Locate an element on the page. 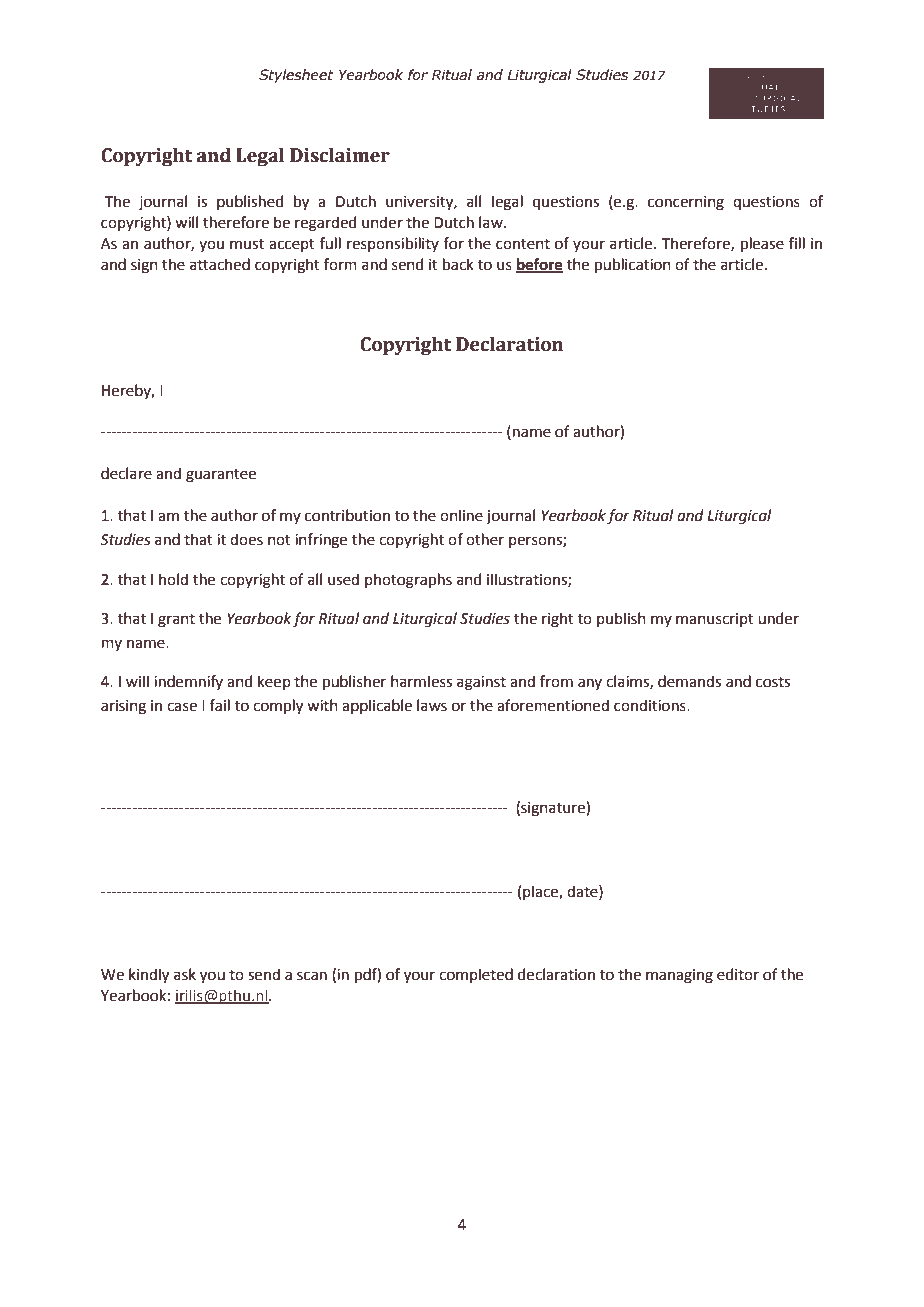  ask is located at coordinates (185, 974).
